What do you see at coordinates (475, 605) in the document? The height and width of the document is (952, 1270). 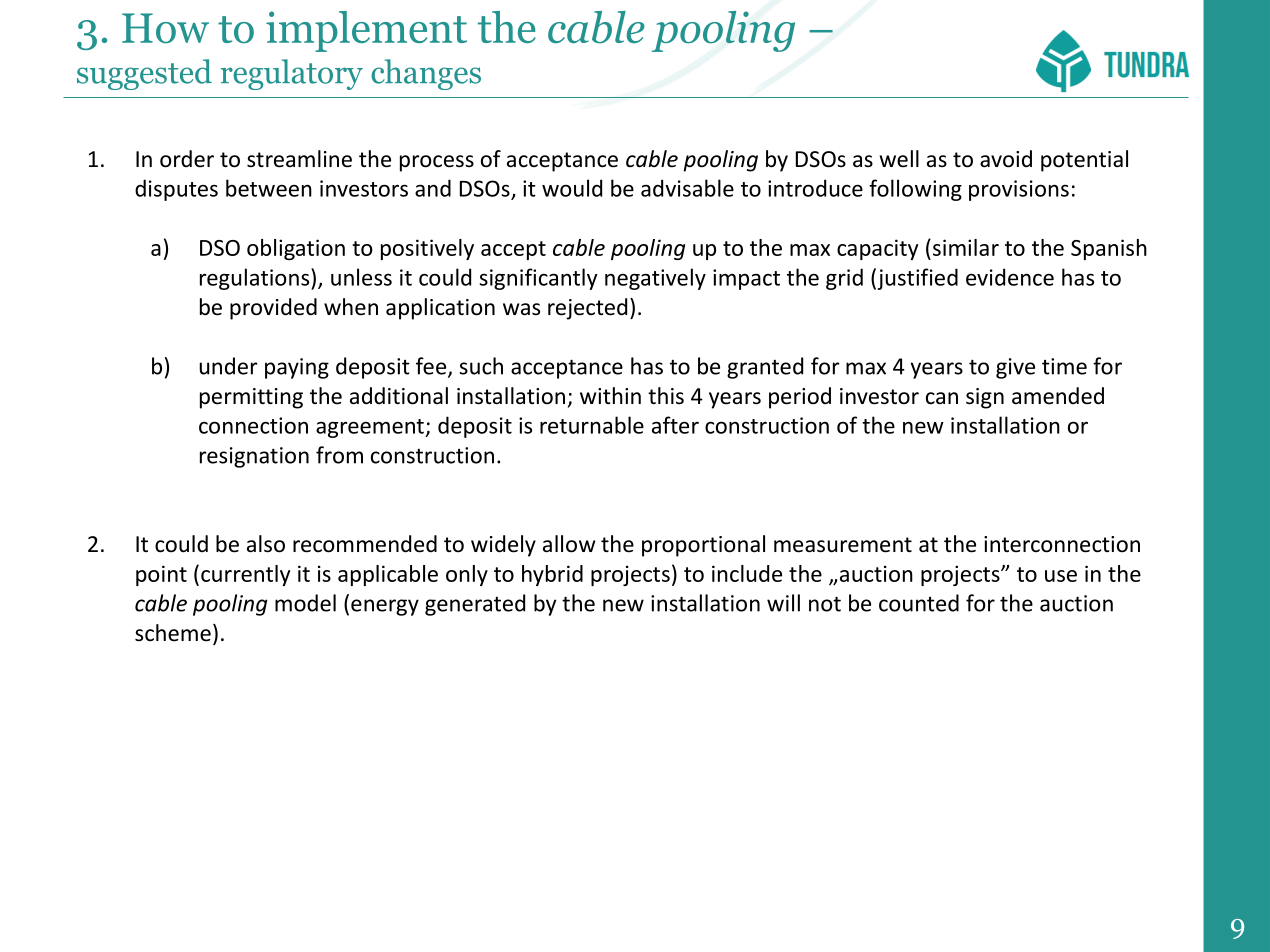 I see `generated` at bounding box center [475, 605].
